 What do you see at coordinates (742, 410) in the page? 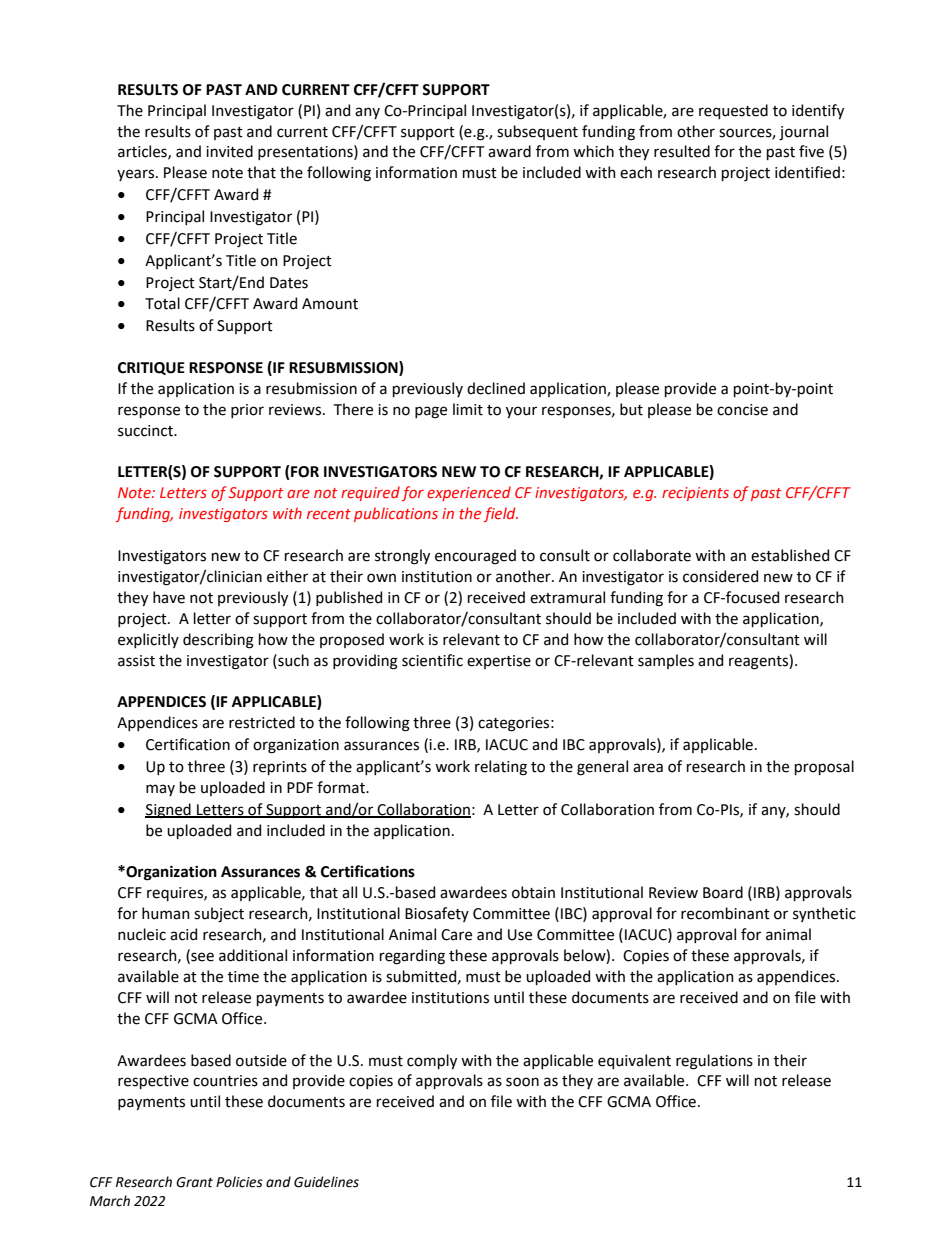
I see `concise` at bounding box center [742, 410].
